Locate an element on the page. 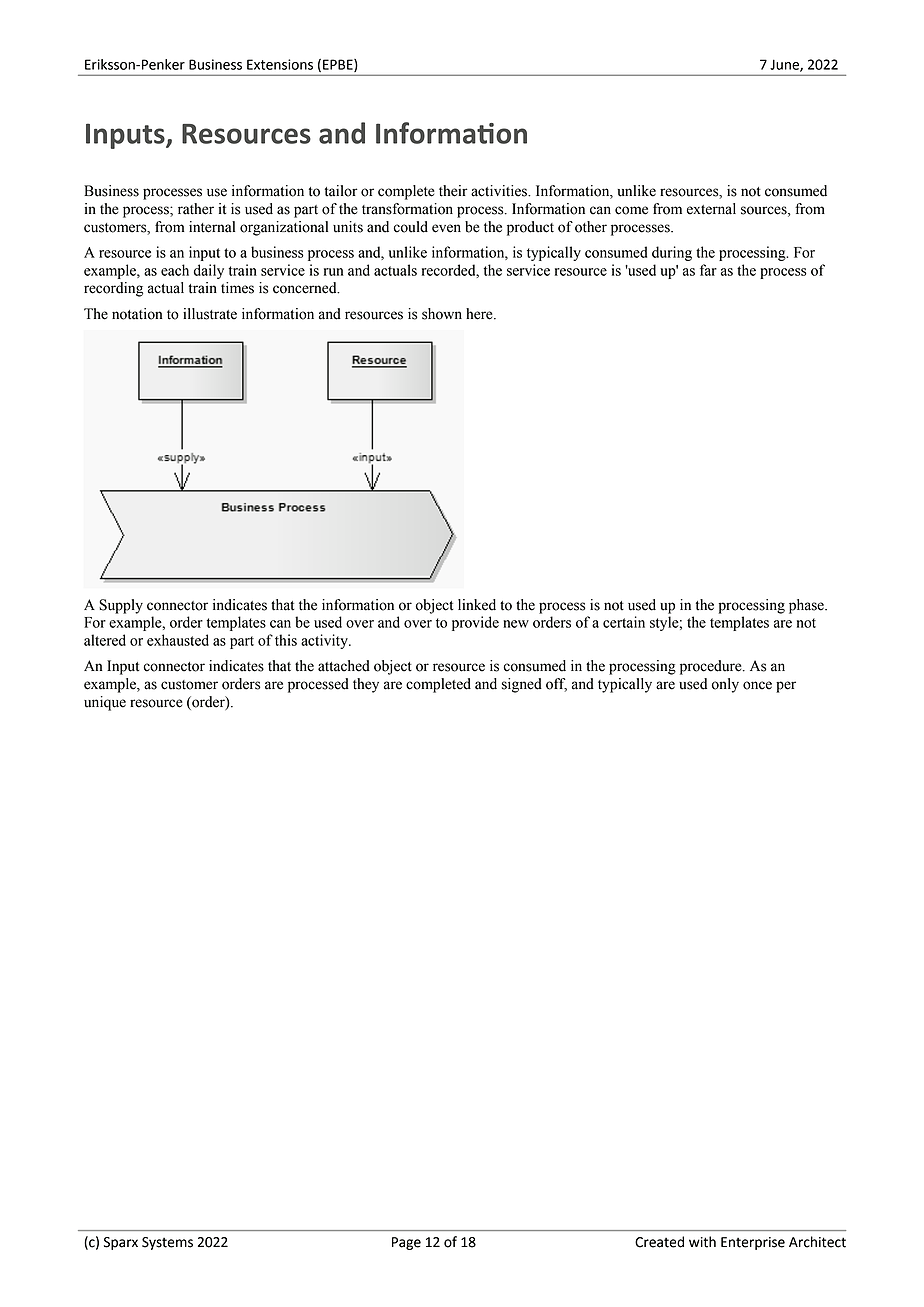 This document has height=1307, width=924. Extensions is located at coordinates (280, 64).
